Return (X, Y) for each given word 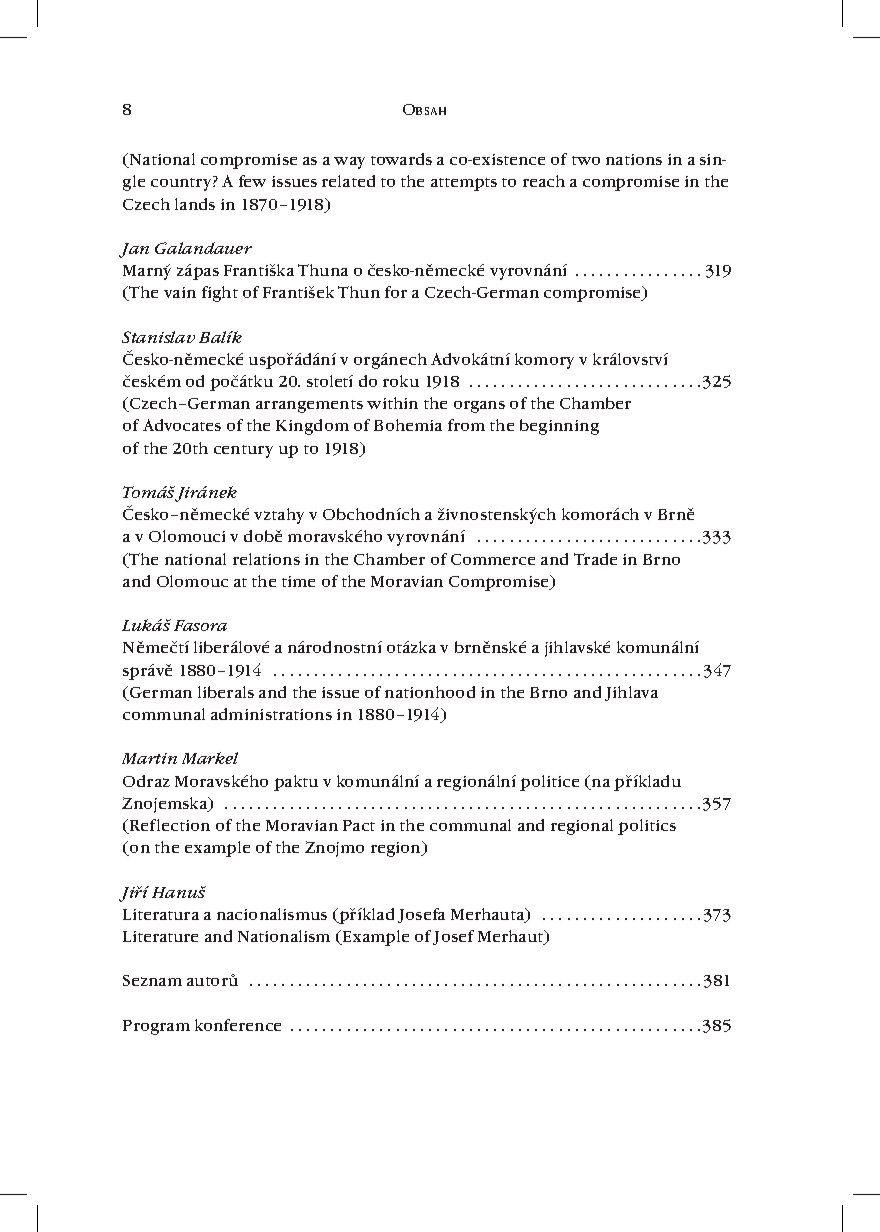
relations (266, 559)
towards (401, 159)
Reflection (169, 826)
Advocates (182, 425)
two (586, 160)
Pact (359, 825)
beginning (559, 427)
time (298, 581)
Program (156, 1027)
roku (401, 381)
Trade (595, 559)
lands (195, 204)
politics (647, 827)
